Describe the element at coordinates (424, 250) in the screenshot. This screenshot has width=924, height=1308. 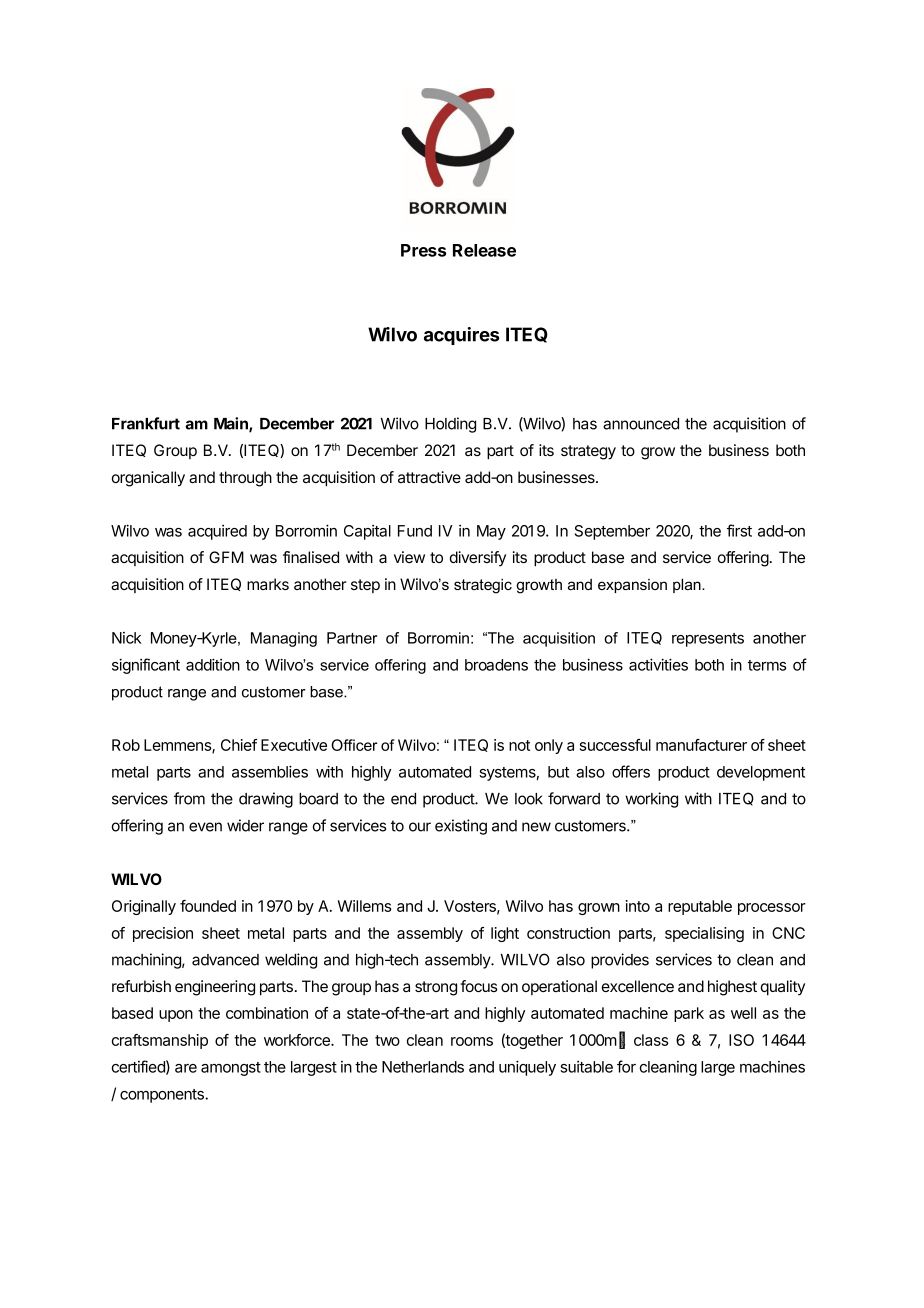
I see `Press` at that location.
